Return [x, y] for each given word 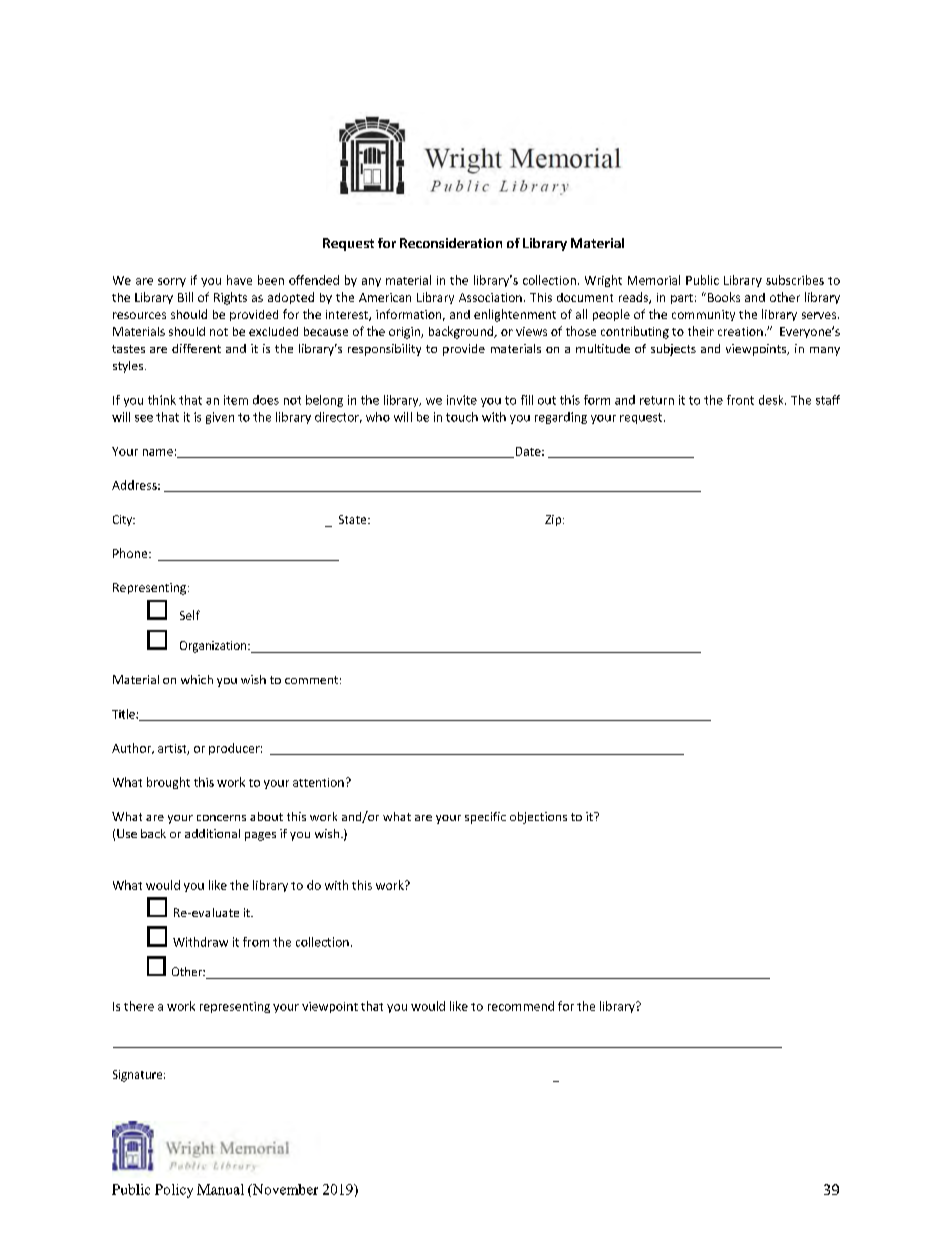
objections [538, 818]
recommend [521, 1006]
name [158, 452]
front [740, 400]
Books [722, 297]
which [197, 679]
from [256, 942]
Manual [220, 1189]
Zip [554, 520]
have [239, 280]
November [284, 1190]
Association [490, 297]
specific [485, 818]
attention [318, 782]
